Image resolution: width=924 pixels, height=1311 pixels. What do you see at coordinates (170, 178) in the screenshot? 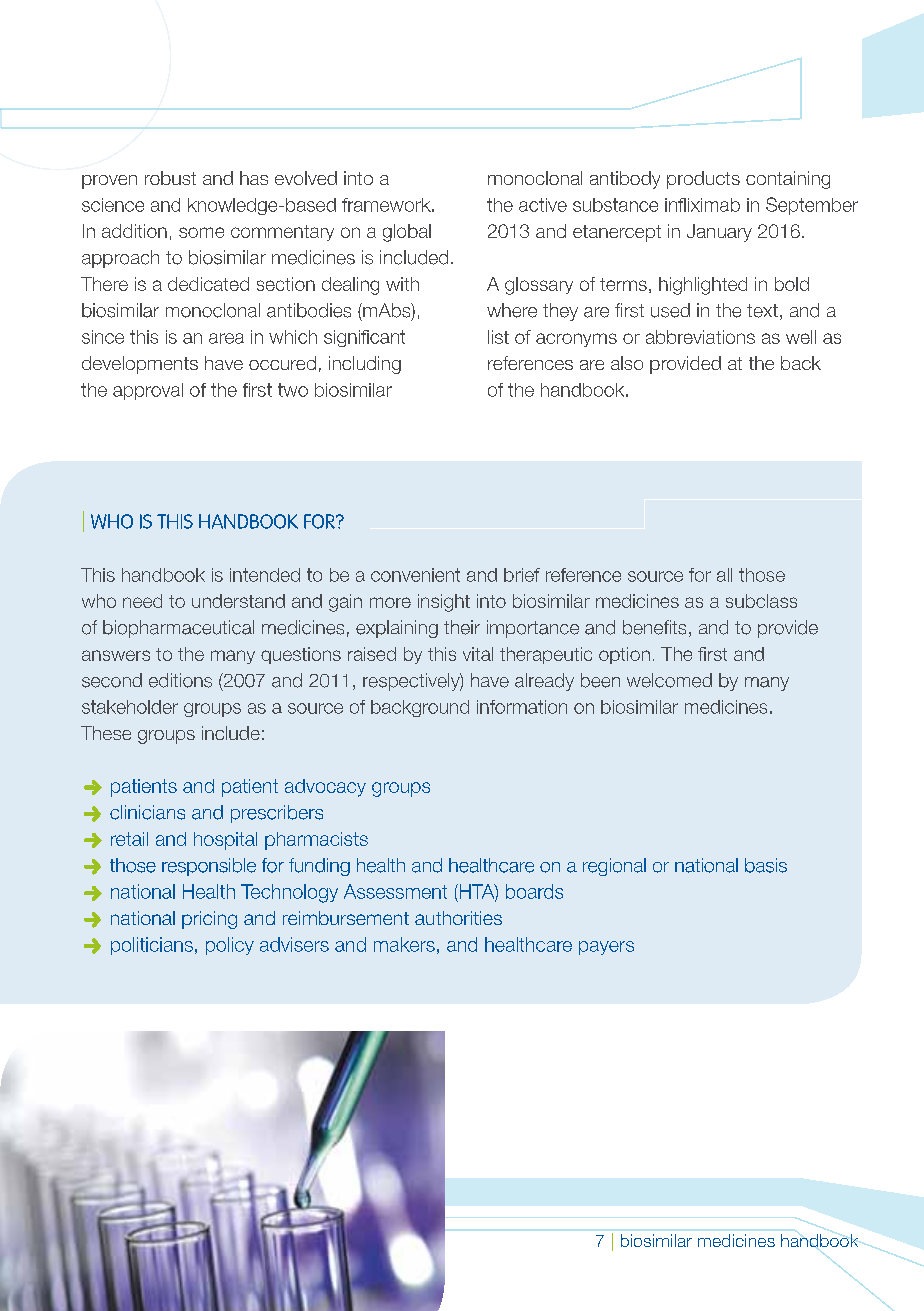
I see `robust` at bounding box center [170, 178].
